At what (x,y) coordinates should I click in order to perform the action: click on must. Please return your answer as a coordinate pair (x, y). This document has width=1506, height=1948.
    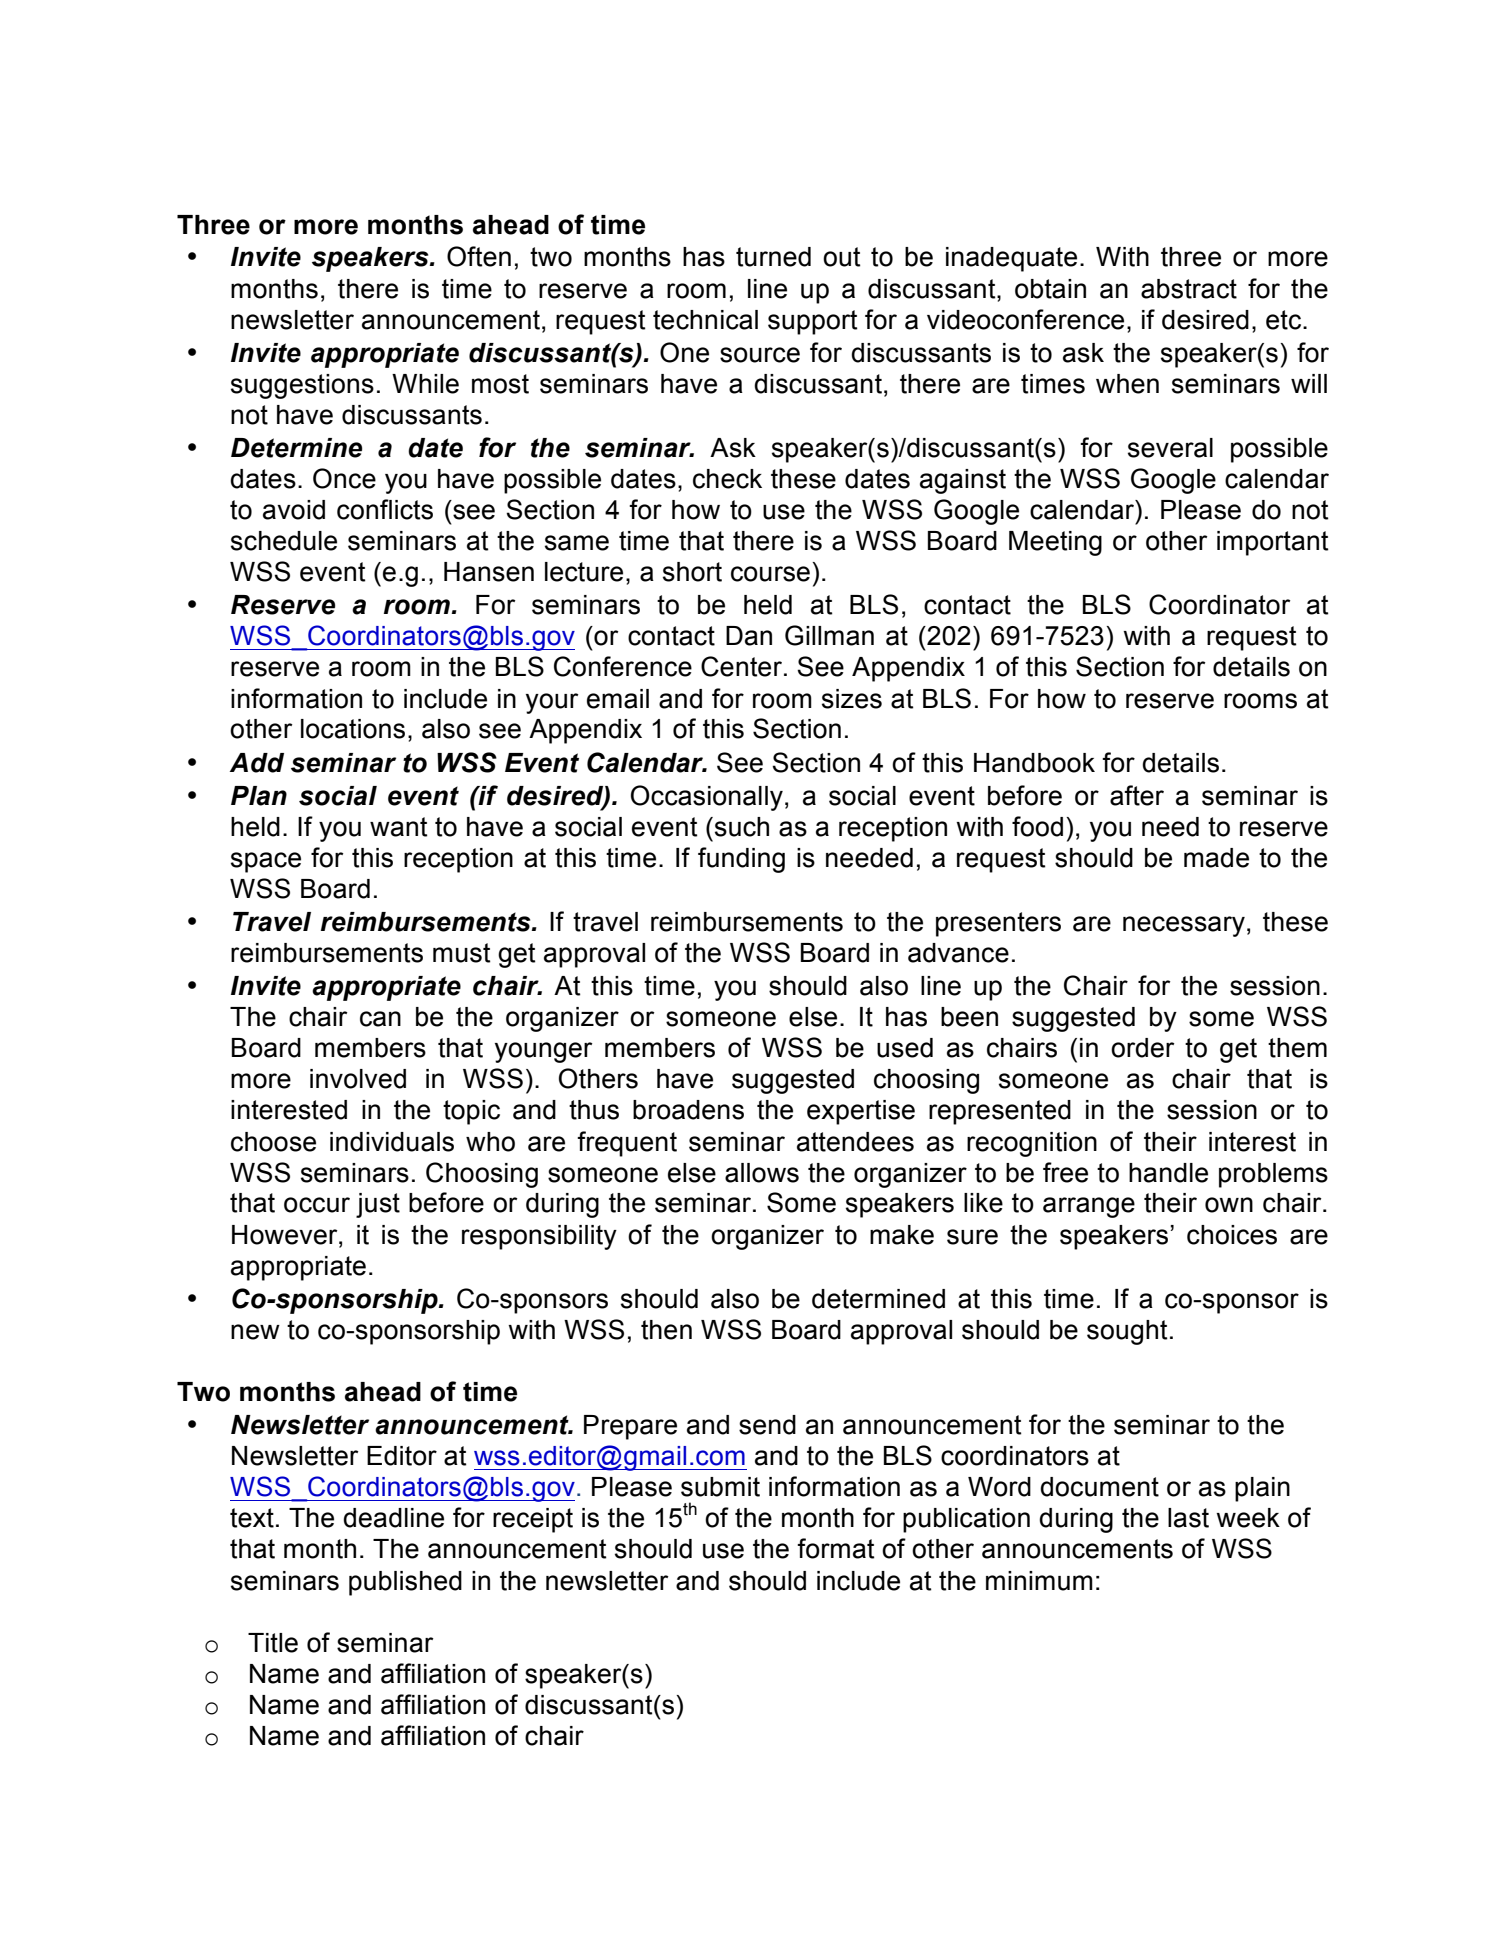
    Looking at the image, I should click on (462, 953).
